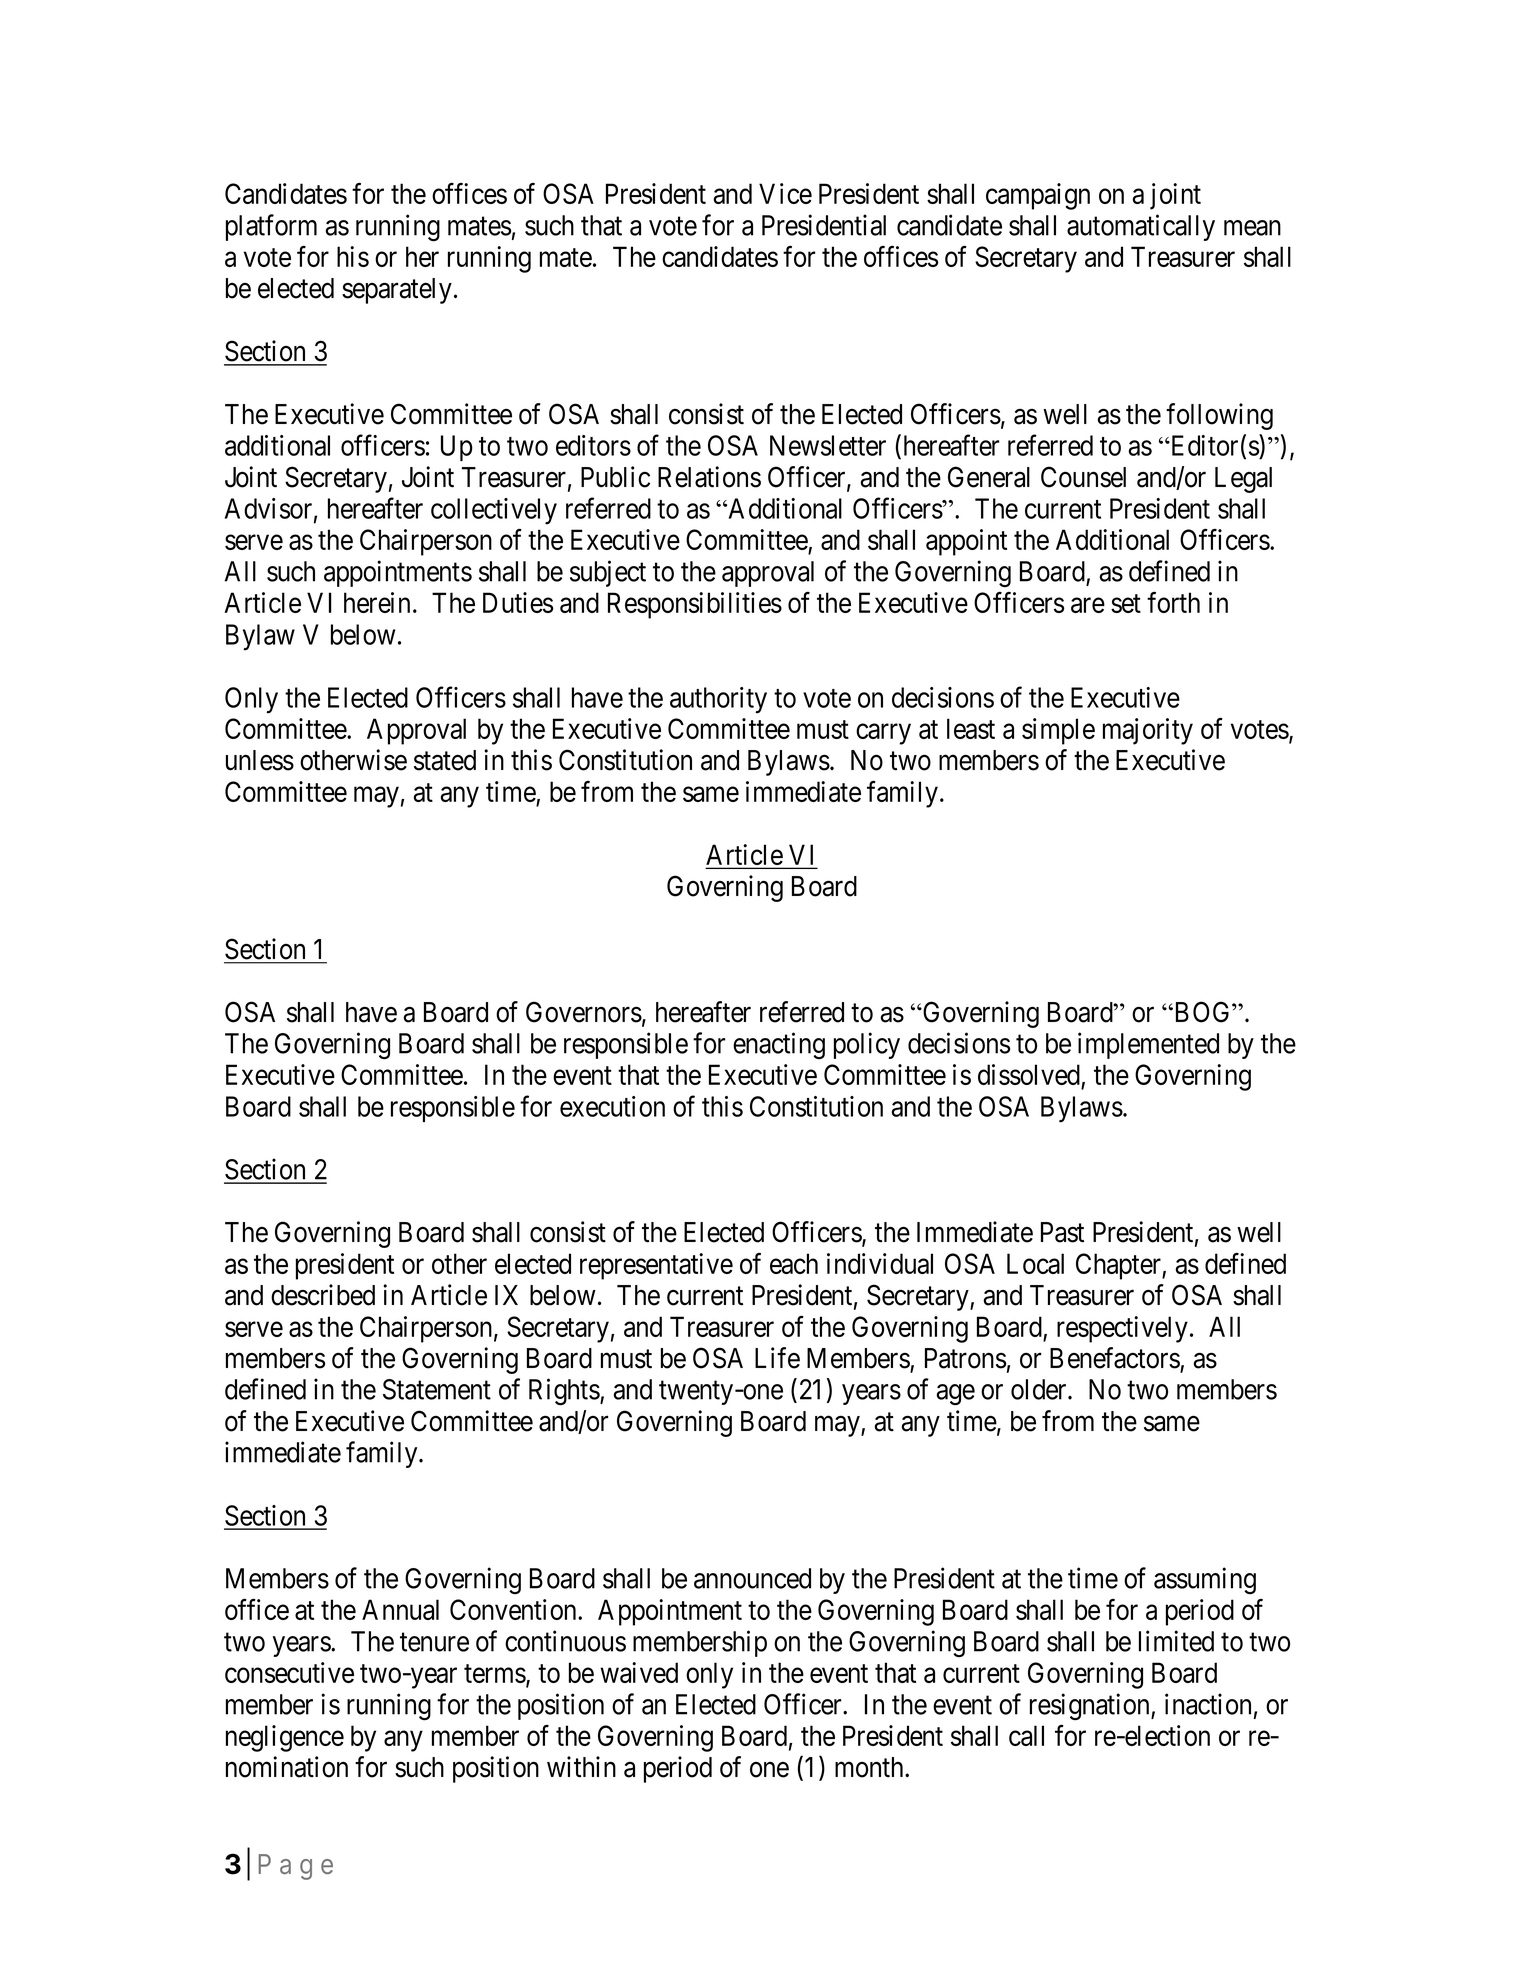 The height and width of the page is (1970, 1523). I want to click on campaign, so click(1038, 196).
